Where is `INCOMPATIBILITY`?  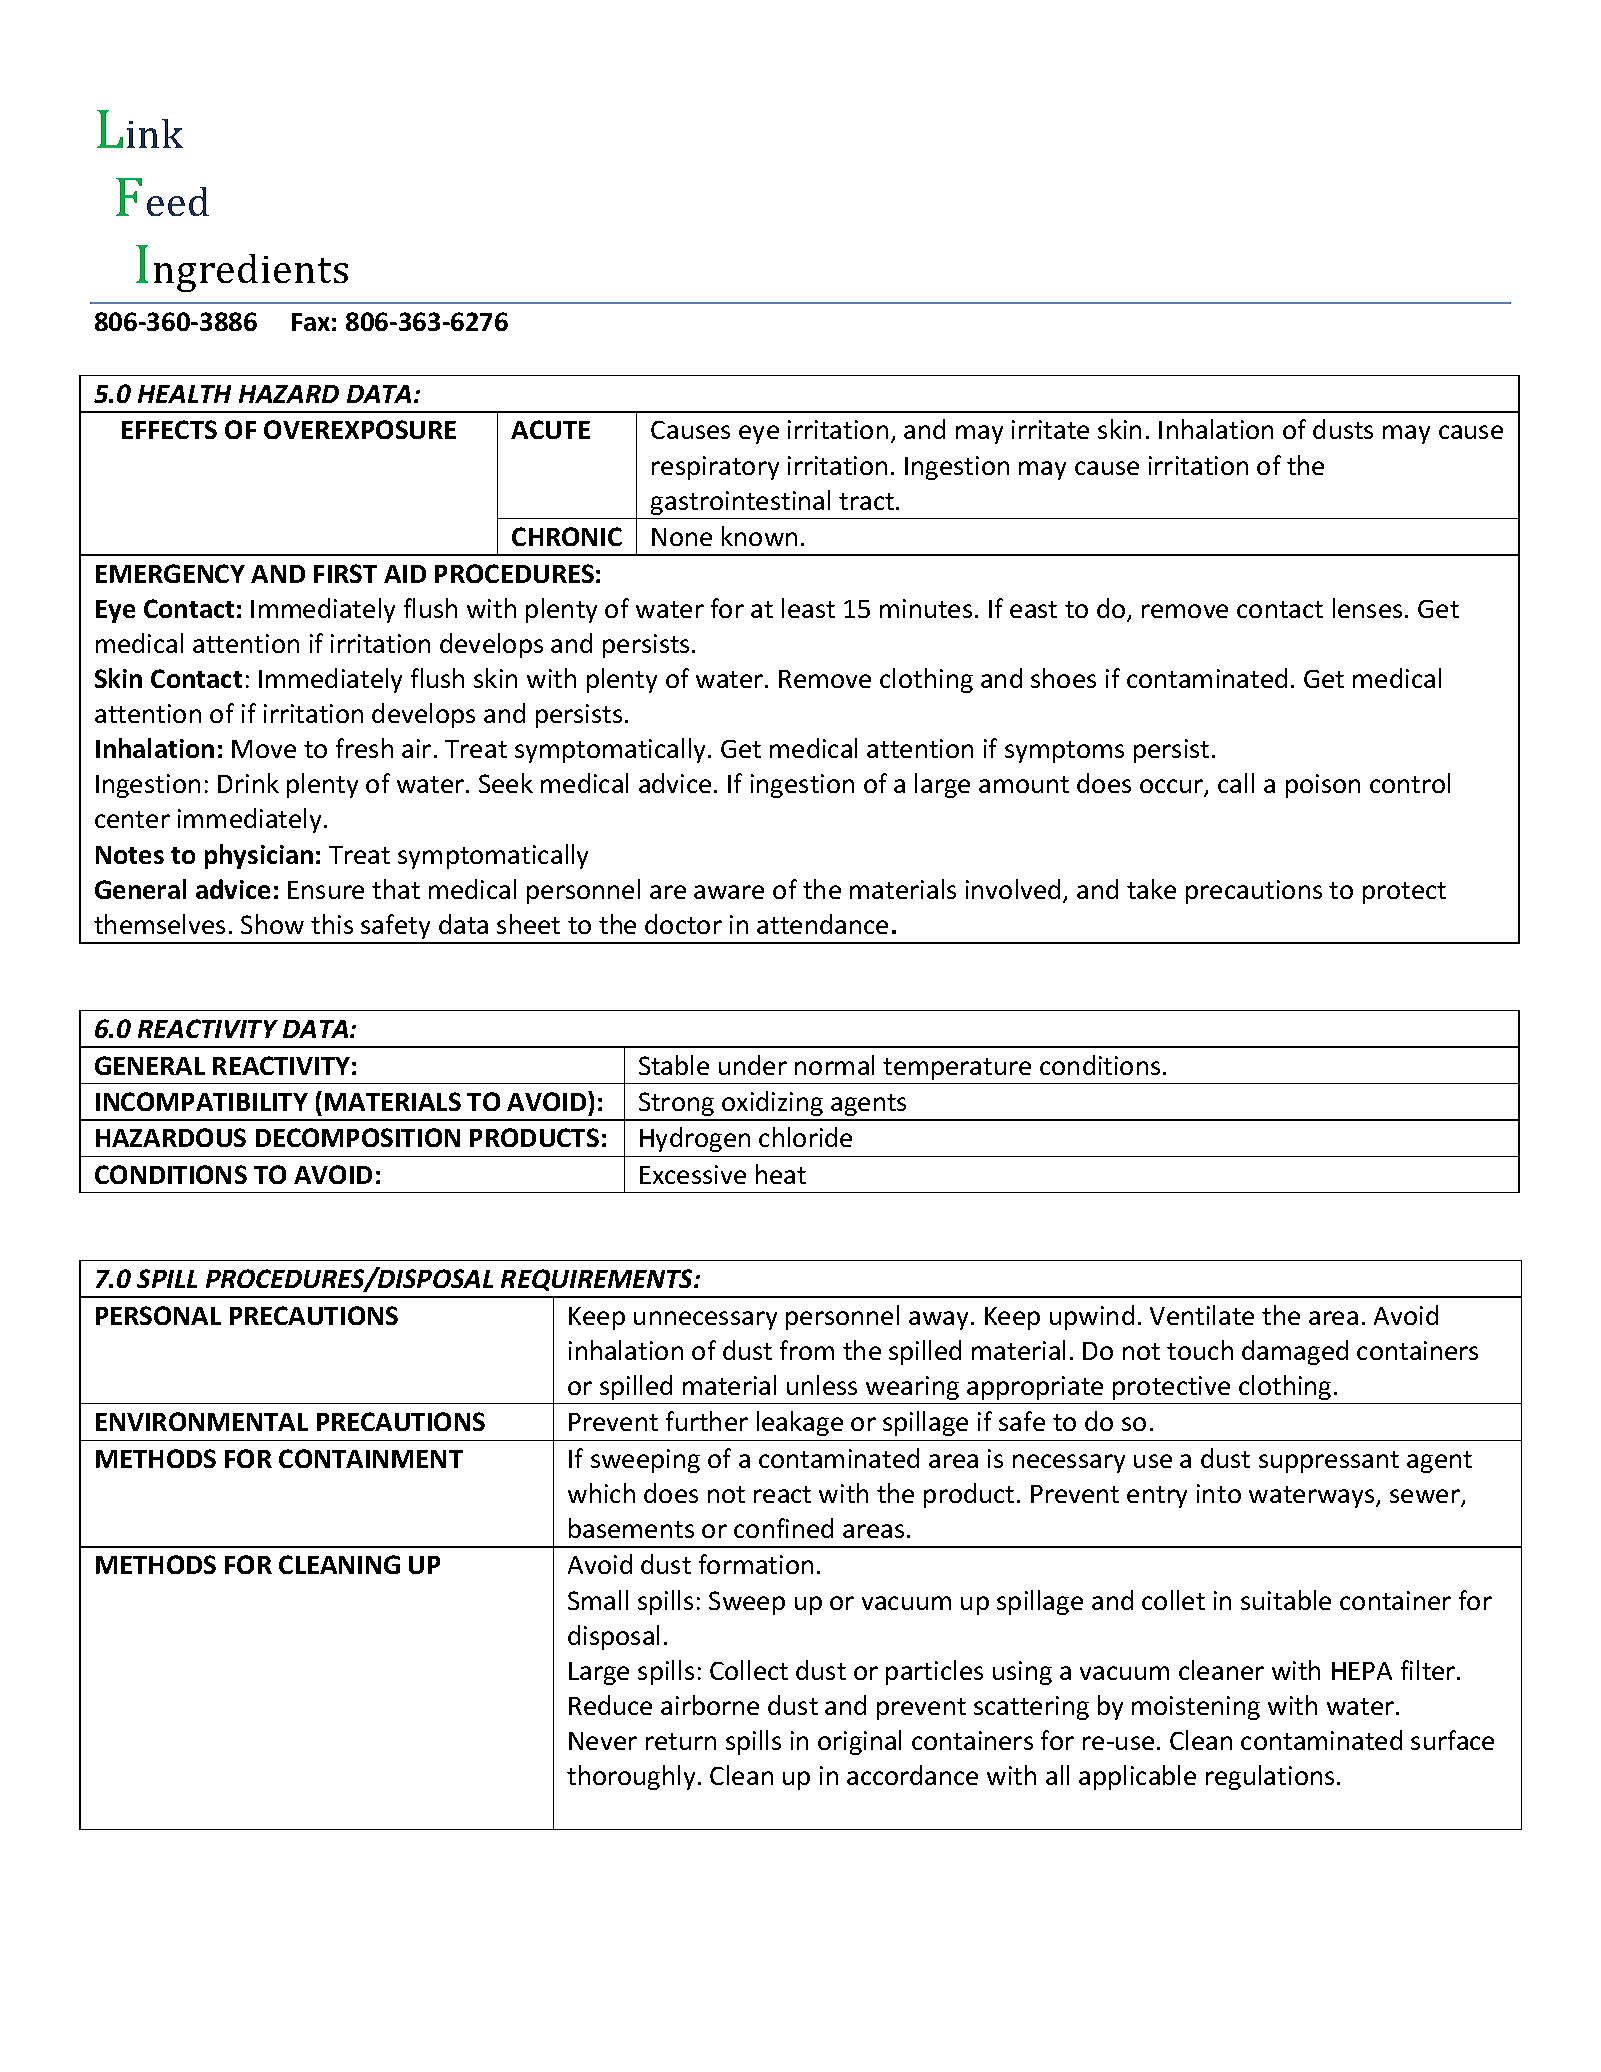 INCOMPATIBILITY is located at coordinates (202, 1101).
